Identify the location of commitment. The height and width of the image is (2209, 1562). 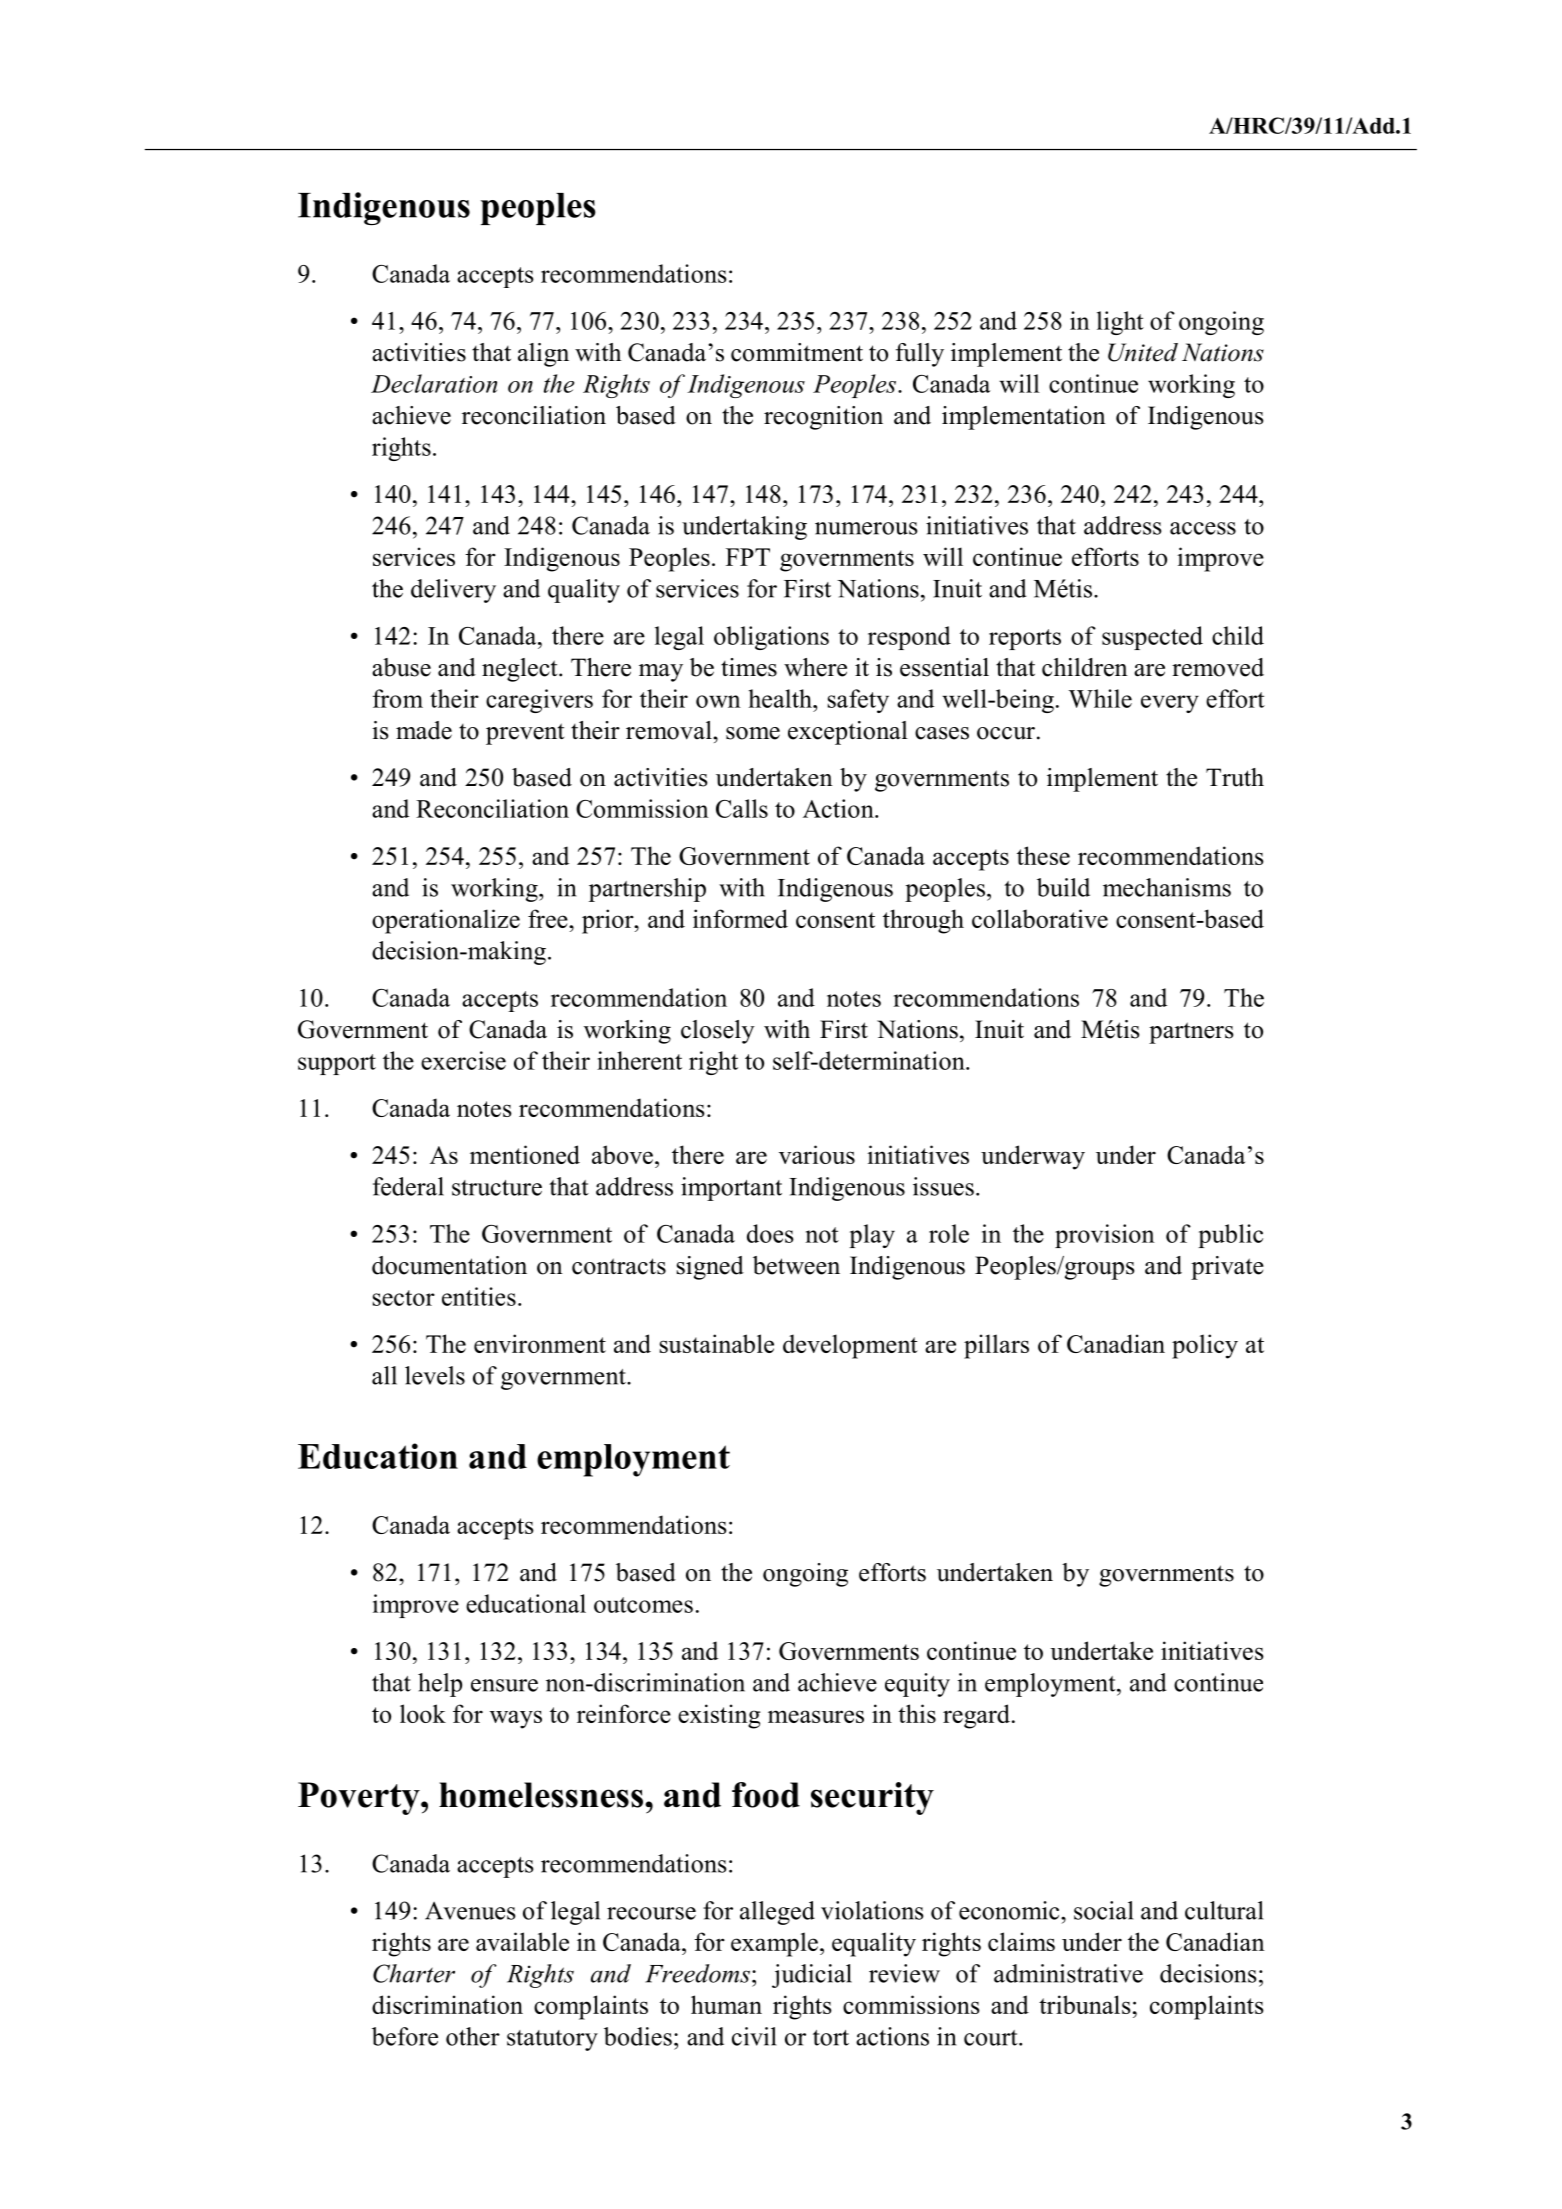
(797, 352).
